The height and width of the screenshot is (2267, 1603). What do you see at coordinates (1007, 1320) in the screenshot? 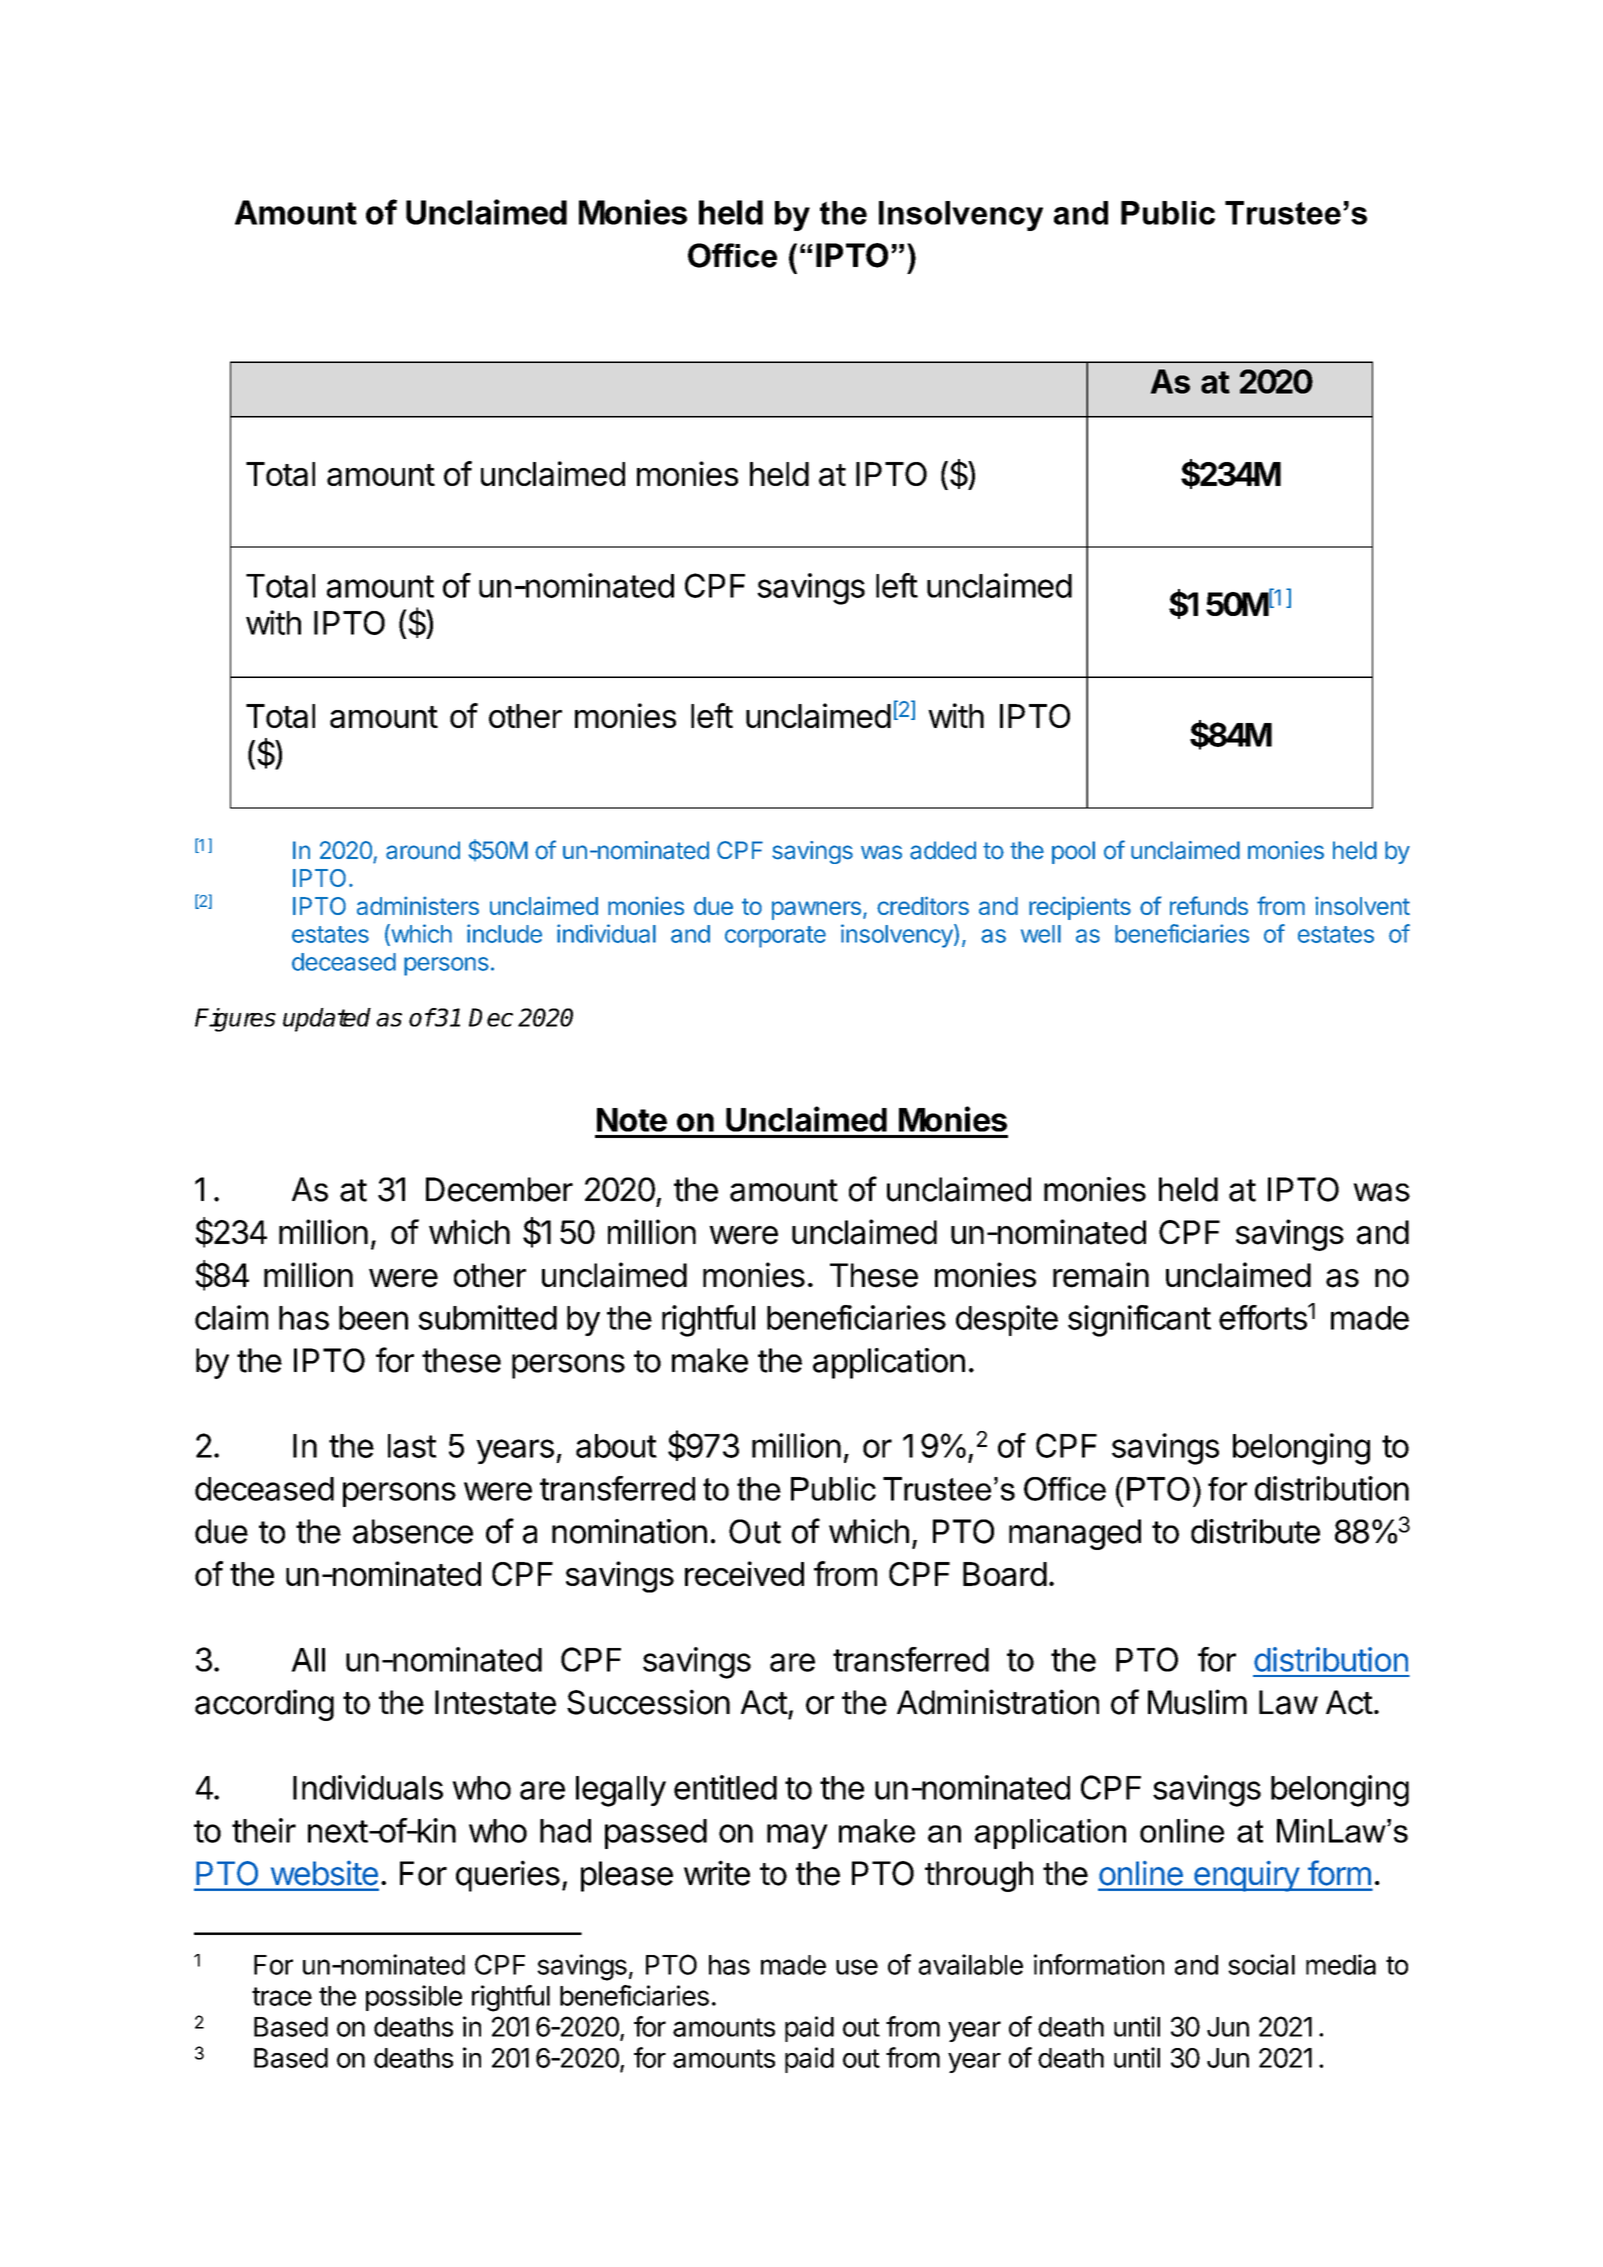
I see `despite` at bounding box center [1007, 1320].
